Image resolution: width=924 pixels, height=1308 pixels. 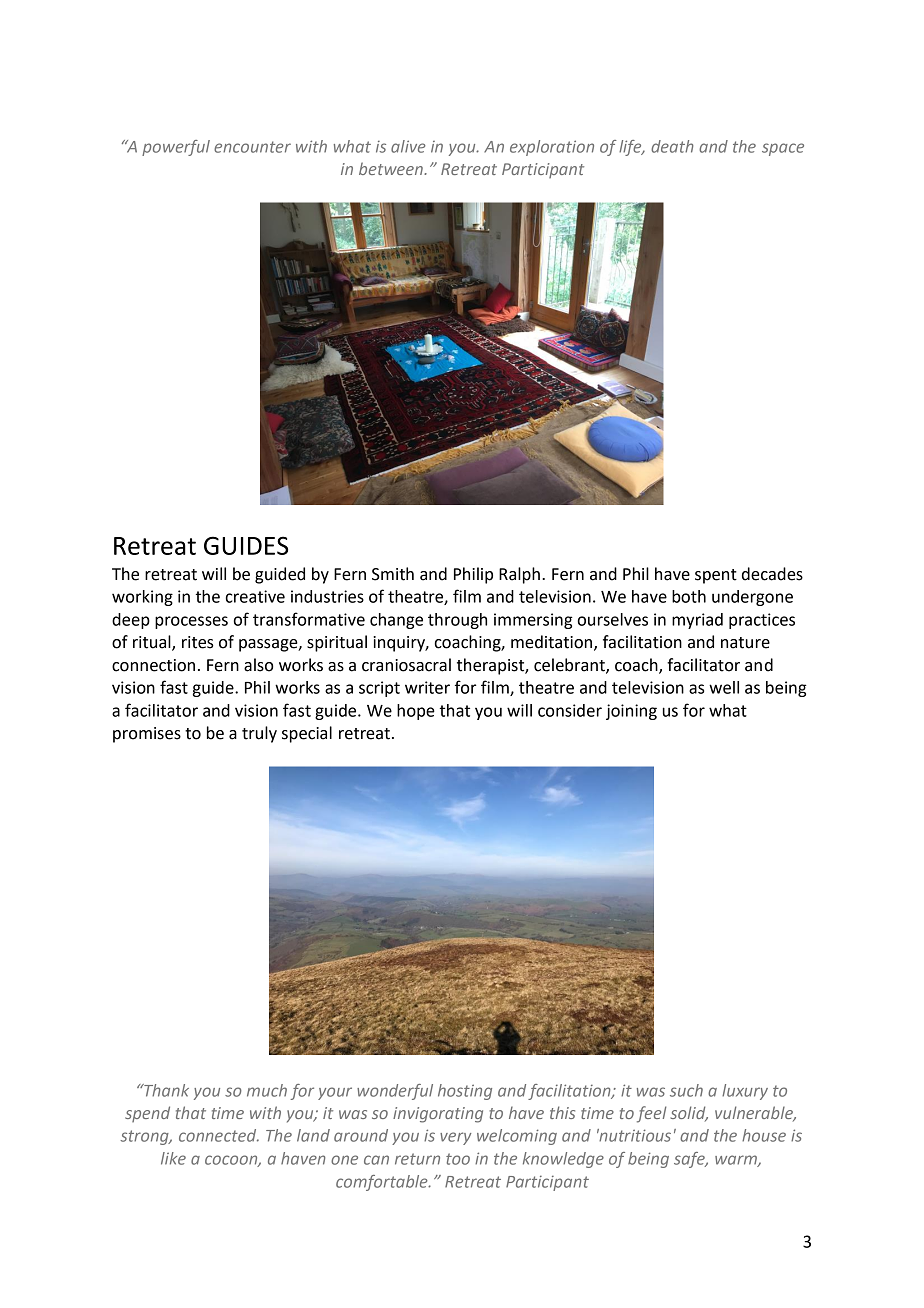 I want to click on safe, so click(x=690, y=1160).
